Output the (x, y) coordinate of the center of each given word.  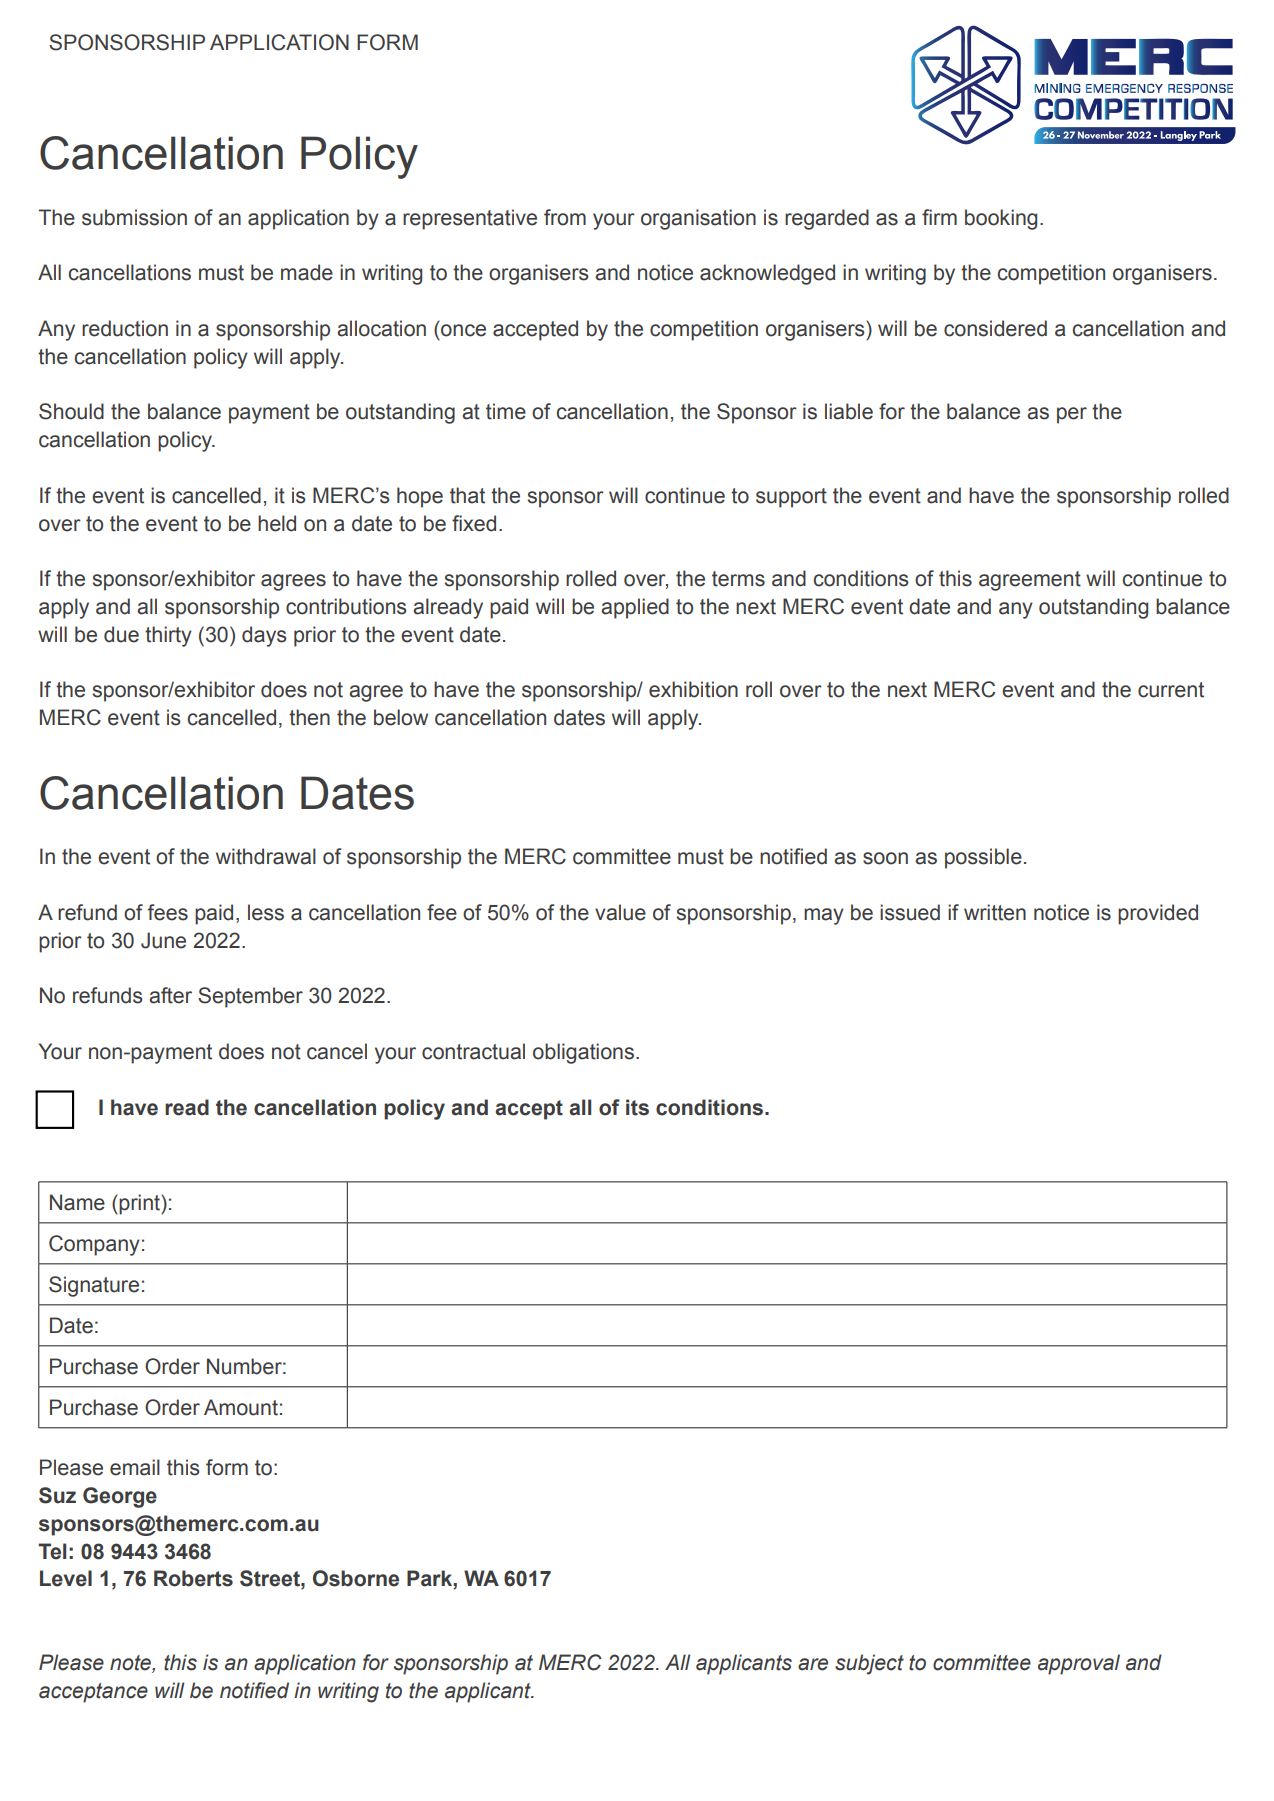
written (995, 912)
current (1171, 690)
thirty (168, 636)
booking (1001, 219)
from (565, 217)
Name (77, 1202)
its (637, 1107)
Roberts (193, 1578)
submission (134, 217)
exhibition (693, 689)
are (813, 1664)
